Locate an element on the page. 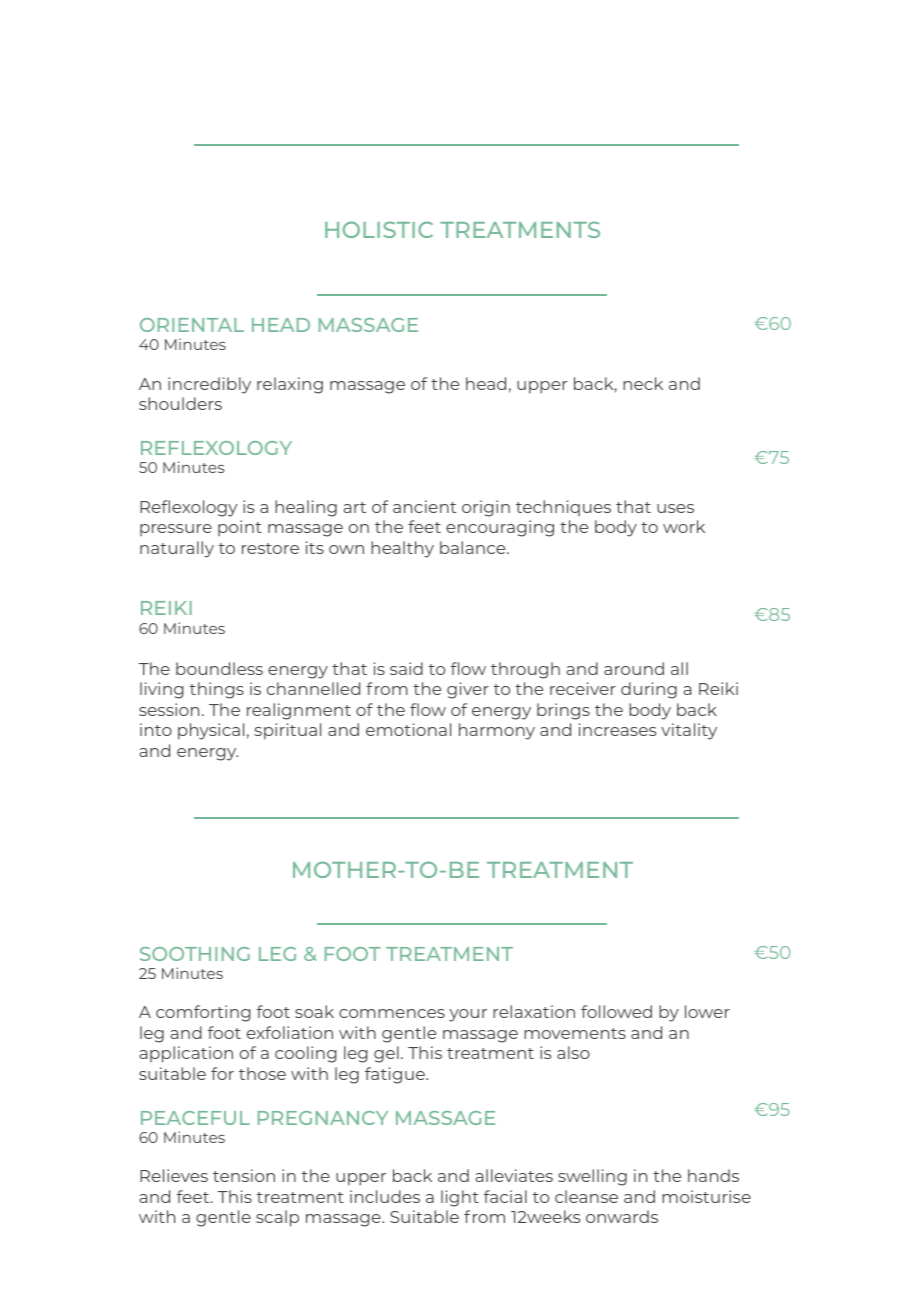  physical is located at coordinates (211, 731).
